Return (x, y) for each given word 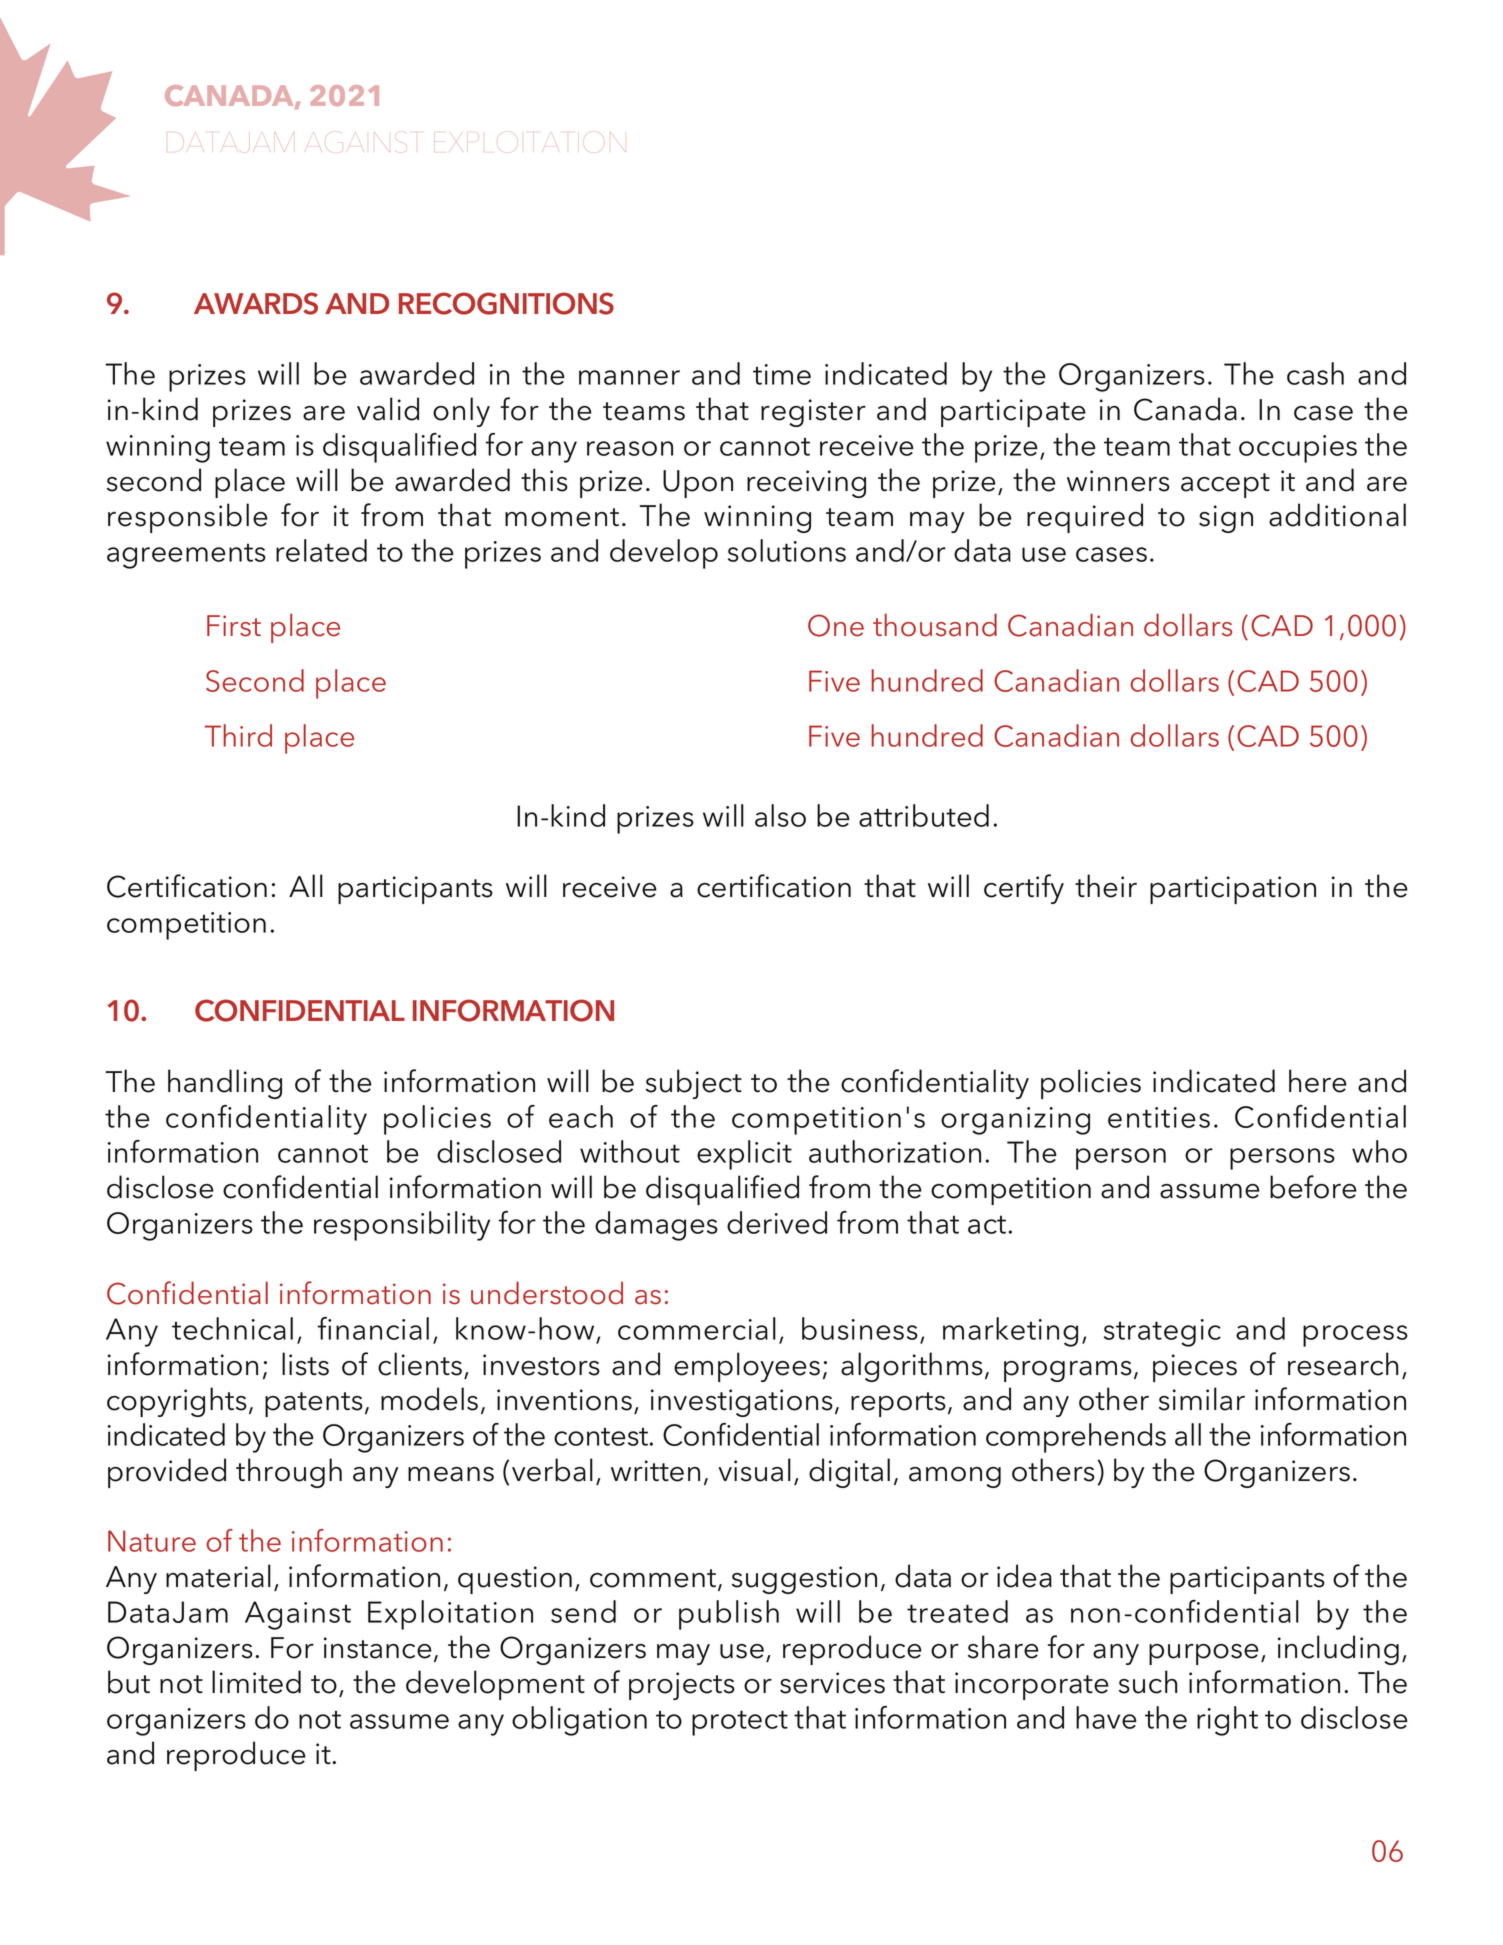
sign (1226, 519)
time (782, 374)
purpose (1204, 1654)
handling (225, 1084)
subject (694, 1084)
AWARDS (256, 303)
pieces (1195, 1368)
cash (1315, 373)
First (234, 626)
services (832, 1683)
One (836, 625)
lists (305, 1364)
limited (256, 1682)
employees (747, 1367)
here (1318, 1081)
